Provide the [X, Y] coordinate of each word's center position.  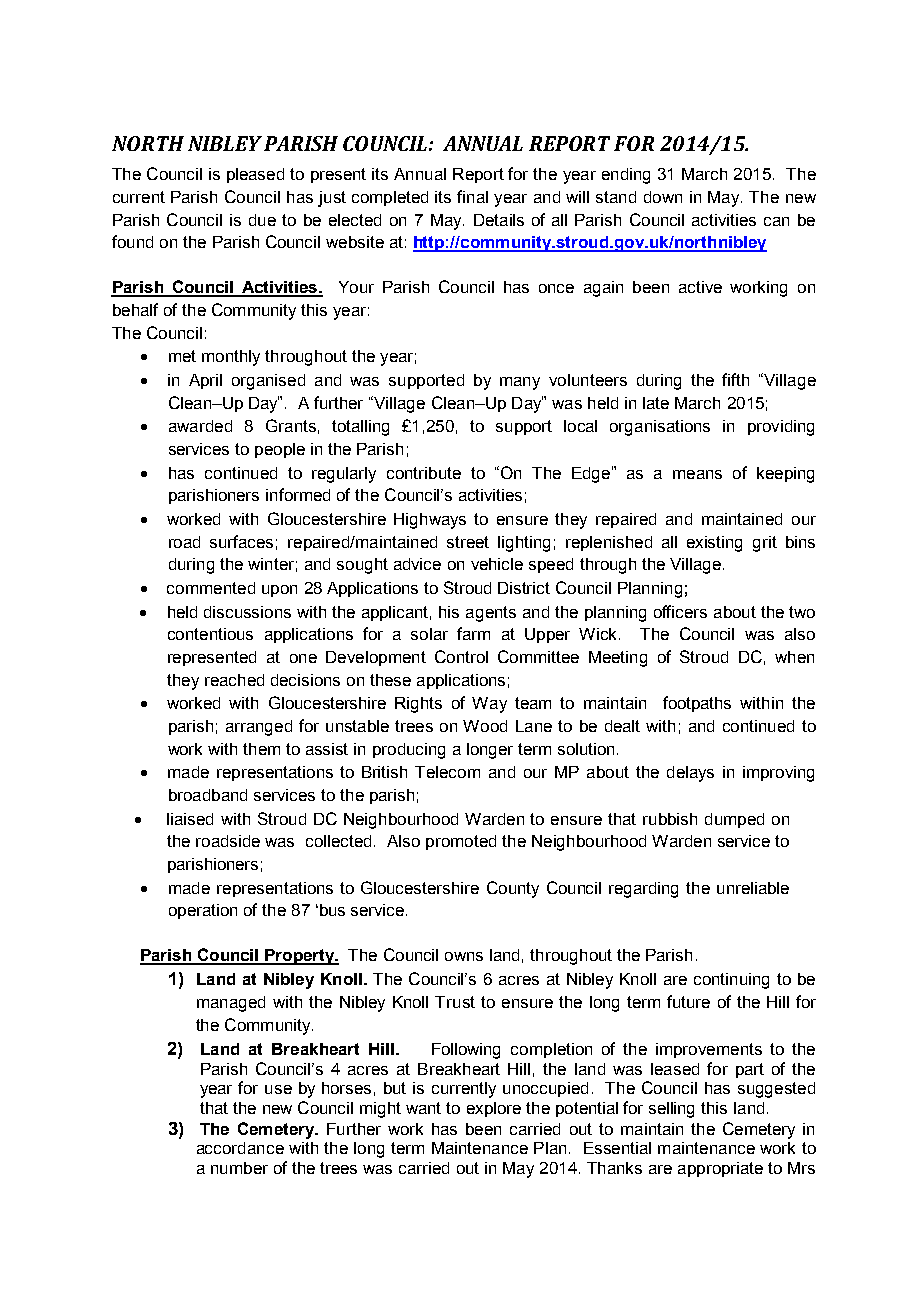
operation [203, 911]
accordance [240, 1148]
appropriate [720, 1169]
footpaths [697, 704]
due [262, 220]
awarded [200, 426]
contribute [424, 473]
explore [494, 1109]
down [663, 197]
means [697, 474]
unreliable [753, 888]
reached [234, 680]
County [513, 889]
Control [461, 656]
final [472, 196]
